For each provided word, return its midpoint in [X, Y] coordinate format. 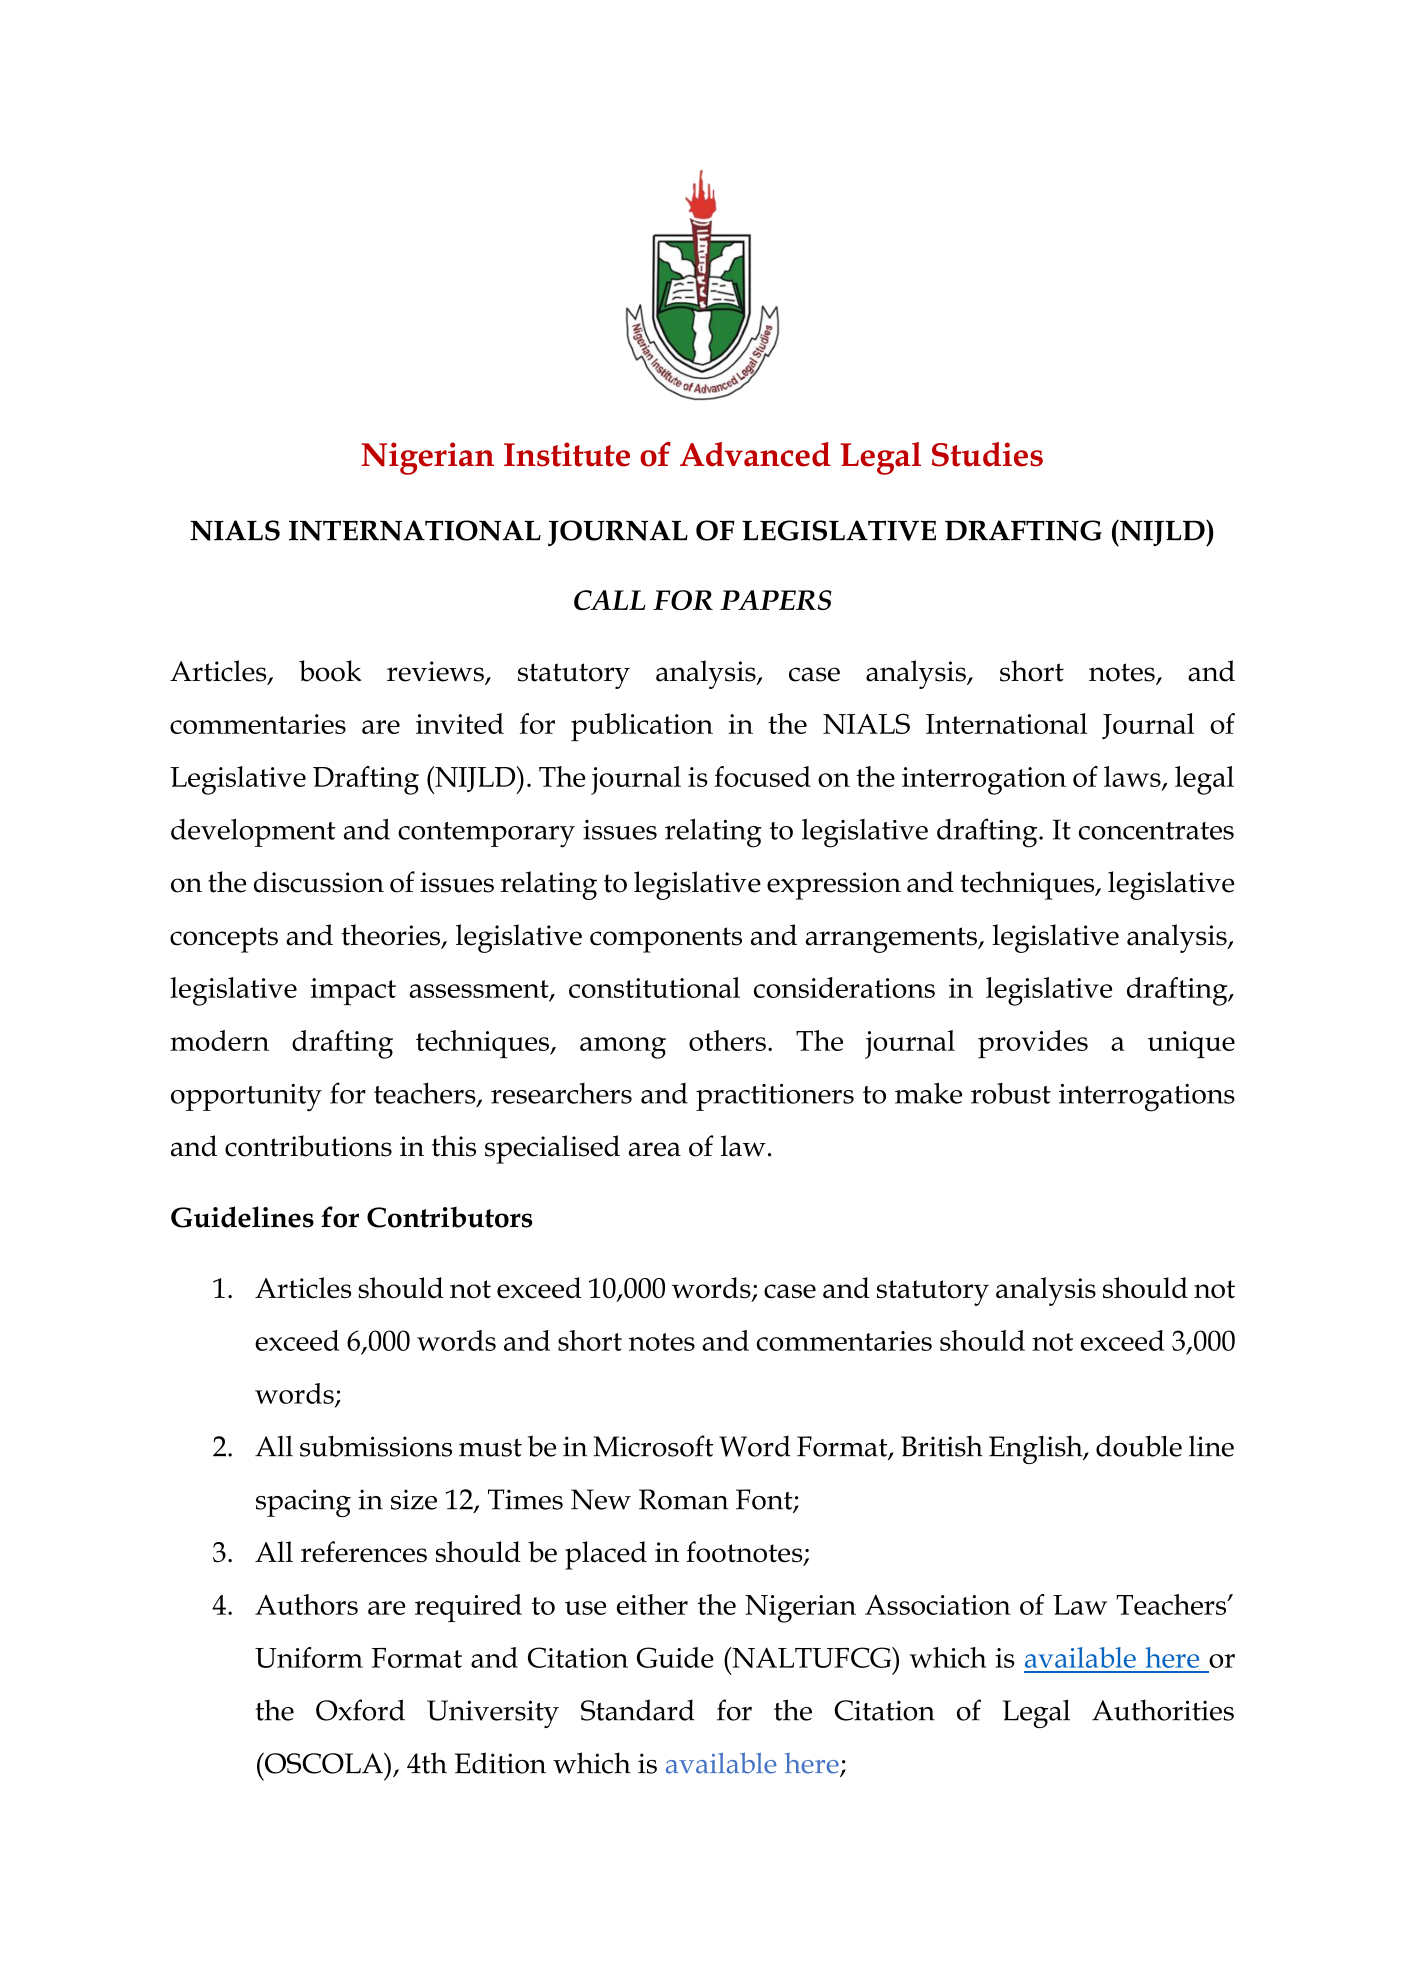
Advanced [755, 454]
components [666, 940]
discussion [319, 882]
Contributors [450, 1217]
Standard [638, 1710]
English [1037, 1449]
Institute [567, 454]
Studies [987, 454]
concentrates [1156, 831]
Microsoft [653, 1446]
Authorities [1163, 1710]
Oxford [360, 1710]
